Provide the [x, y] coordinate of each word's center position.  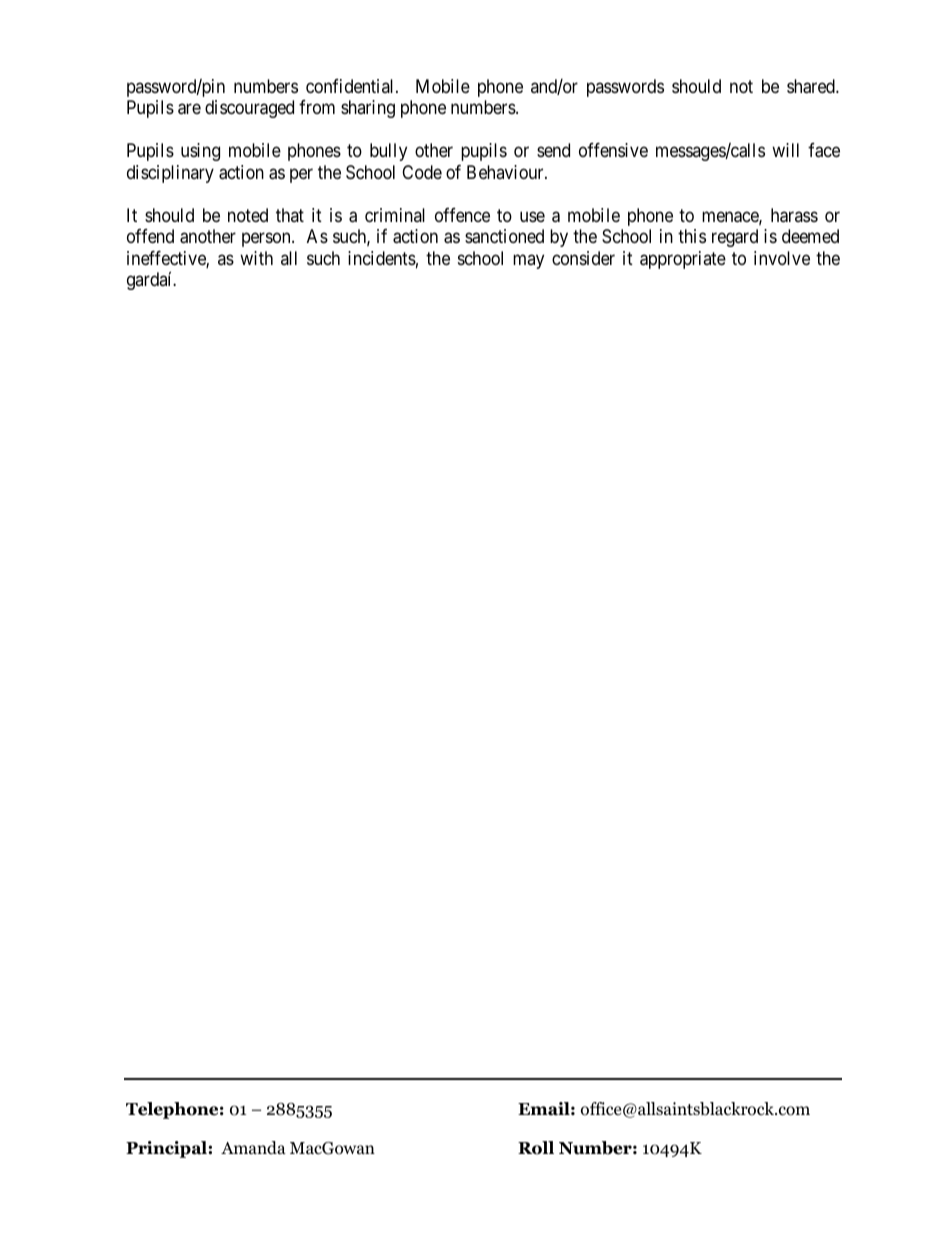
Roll [536, 1148]
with [256, 258]
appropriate [683, 260]
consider [583, 258]
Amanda [253, 1148]
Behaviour [506, 172]
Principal [167, 1149]
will [785, 150]
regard [735, 238]
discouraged [249, 109]
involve [782, 258]
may [528, 261]
